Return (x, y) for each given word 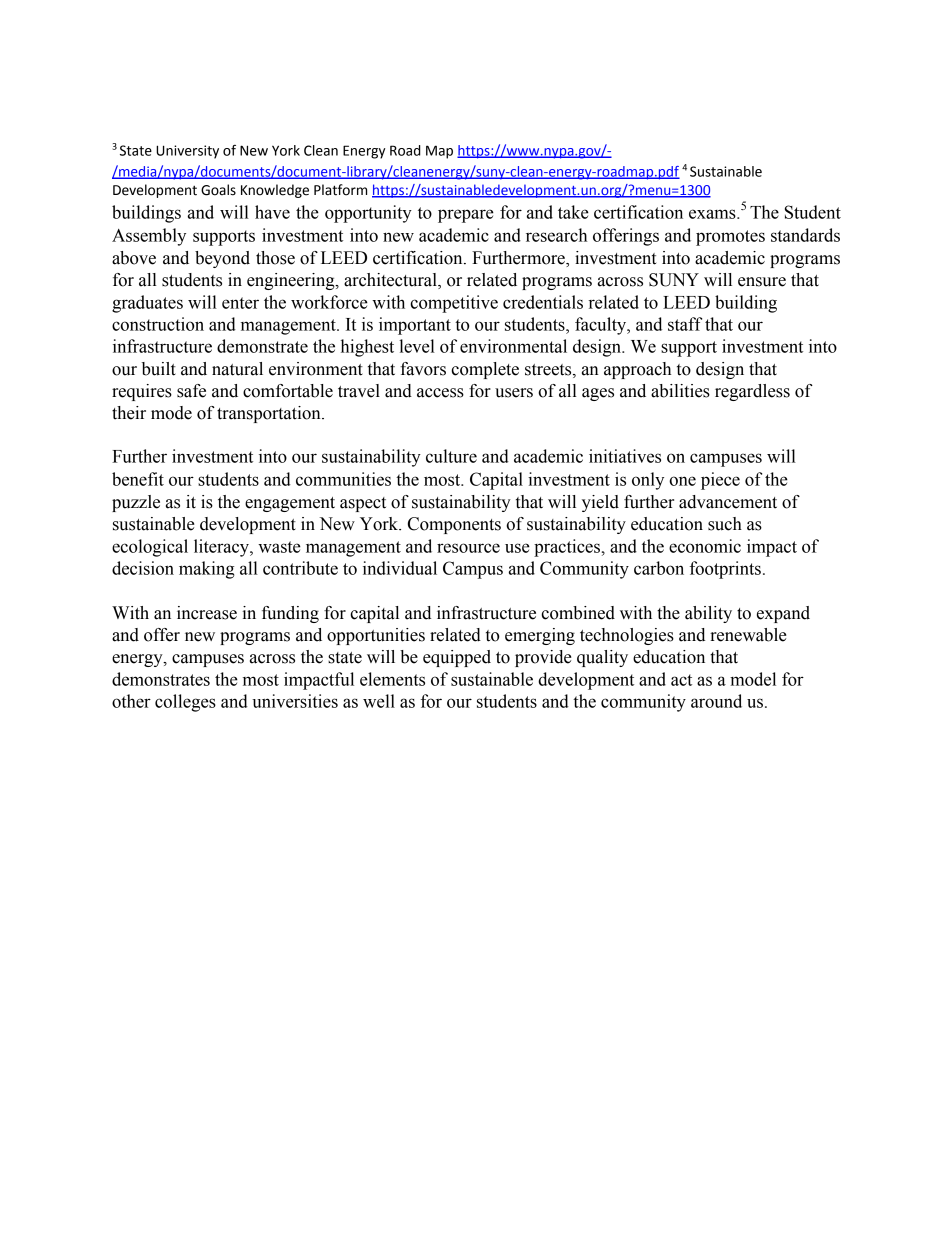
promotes (730, 238)
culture (451, 456)
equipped (457, 658)
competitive (454, 304)
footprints (725, 570)
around (716, 701)
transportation (270, 414)
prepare (466, 216)
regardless (752, 392)
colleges (185, 703)
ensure (762, 282)
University (187, 152)
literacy (222, 548)
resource (468, 548)
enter (240, 303)
